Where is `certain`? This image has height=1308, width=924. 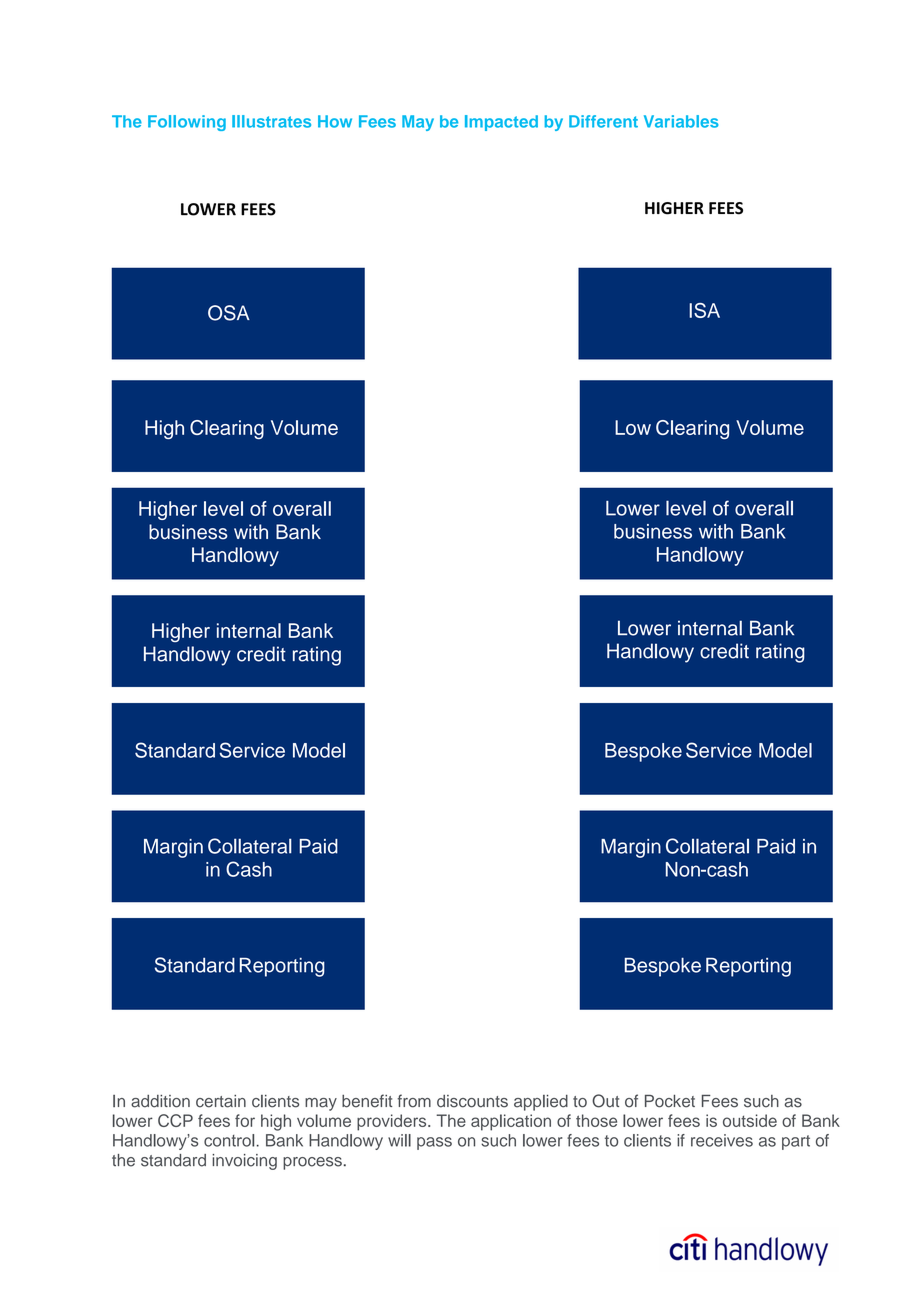
certain is located at coordinates (221, 1101).
